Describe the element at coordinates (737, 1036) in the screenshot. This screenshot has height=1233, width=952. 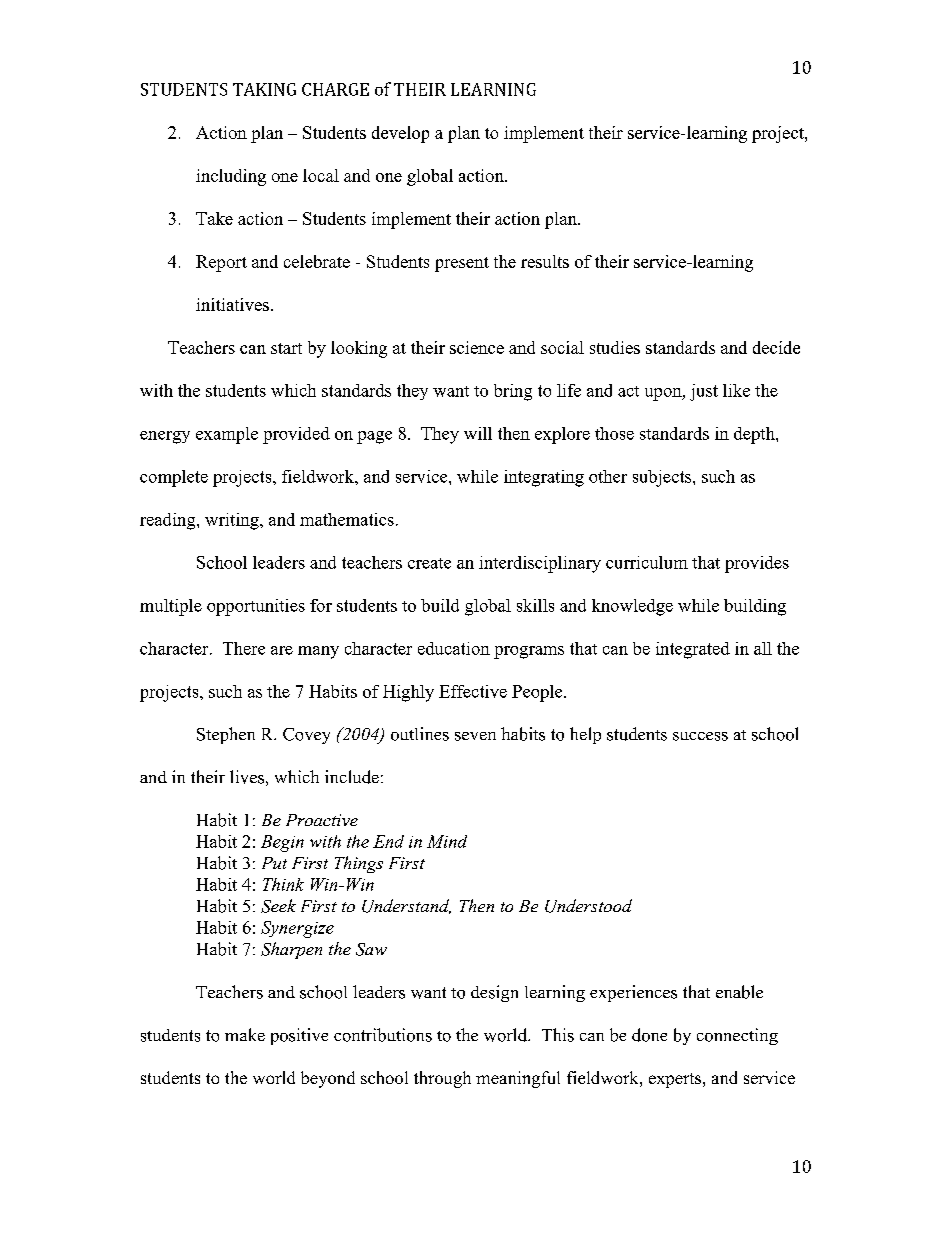
I see `connecting` at that location.
